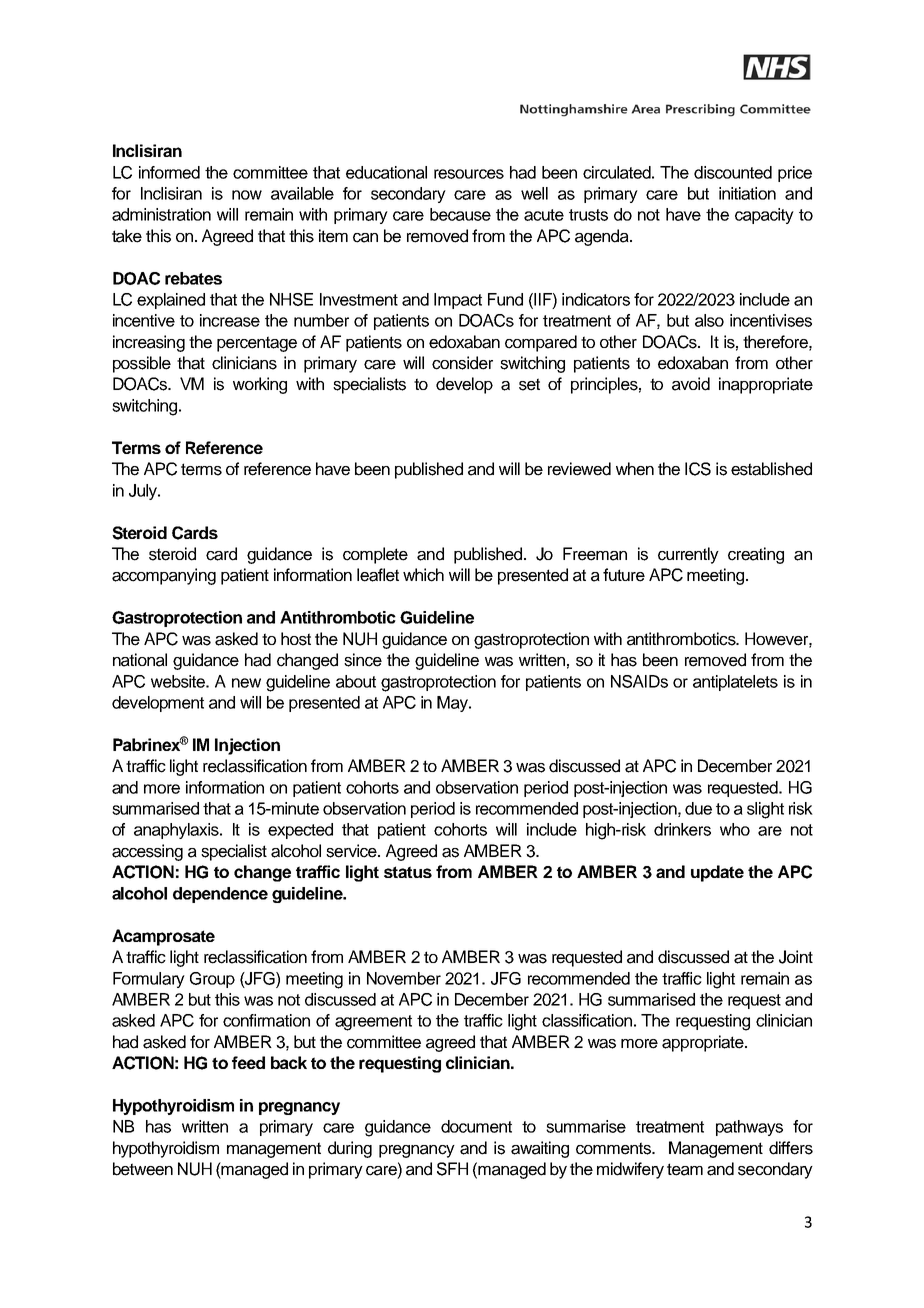 The height and width of the screenshot is (1308, 924). I want to click on May, so click(453, 704).
